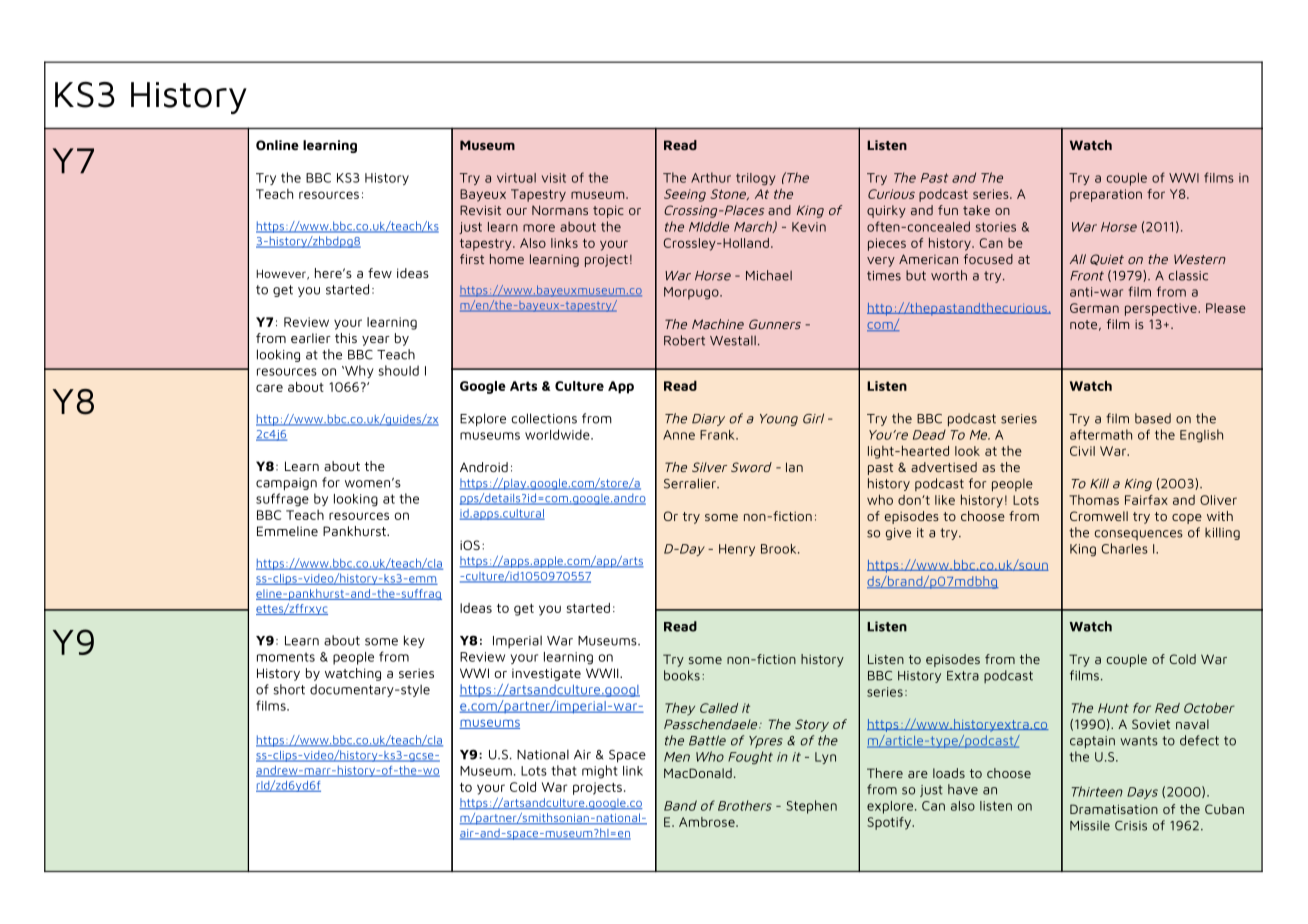  What do you see at coordinates (718, 435) in the screenshot?
I see `Frank` at bounding box center [718, 435].
